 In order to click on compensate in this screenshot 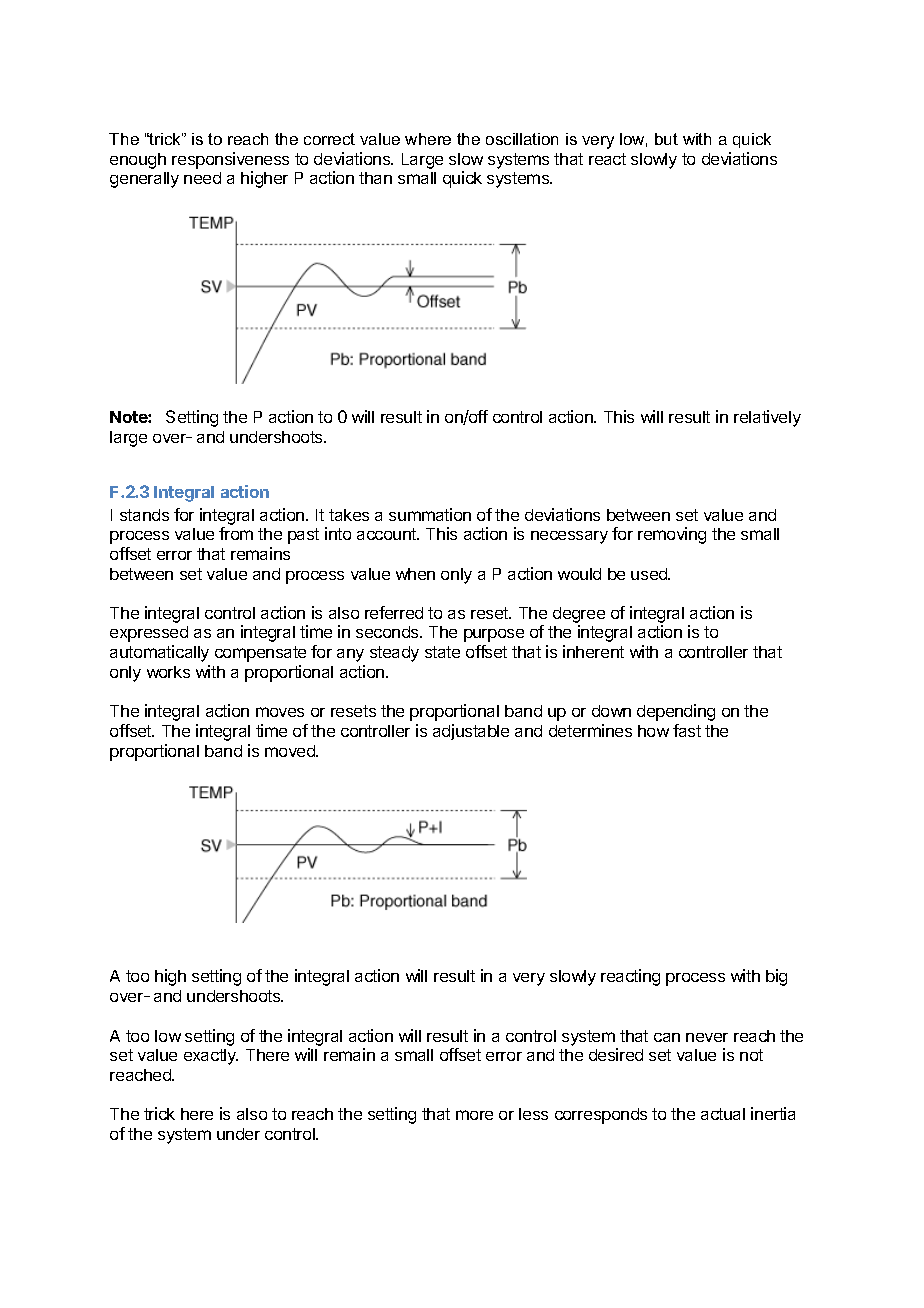, I will do `click(260, 654)`.
